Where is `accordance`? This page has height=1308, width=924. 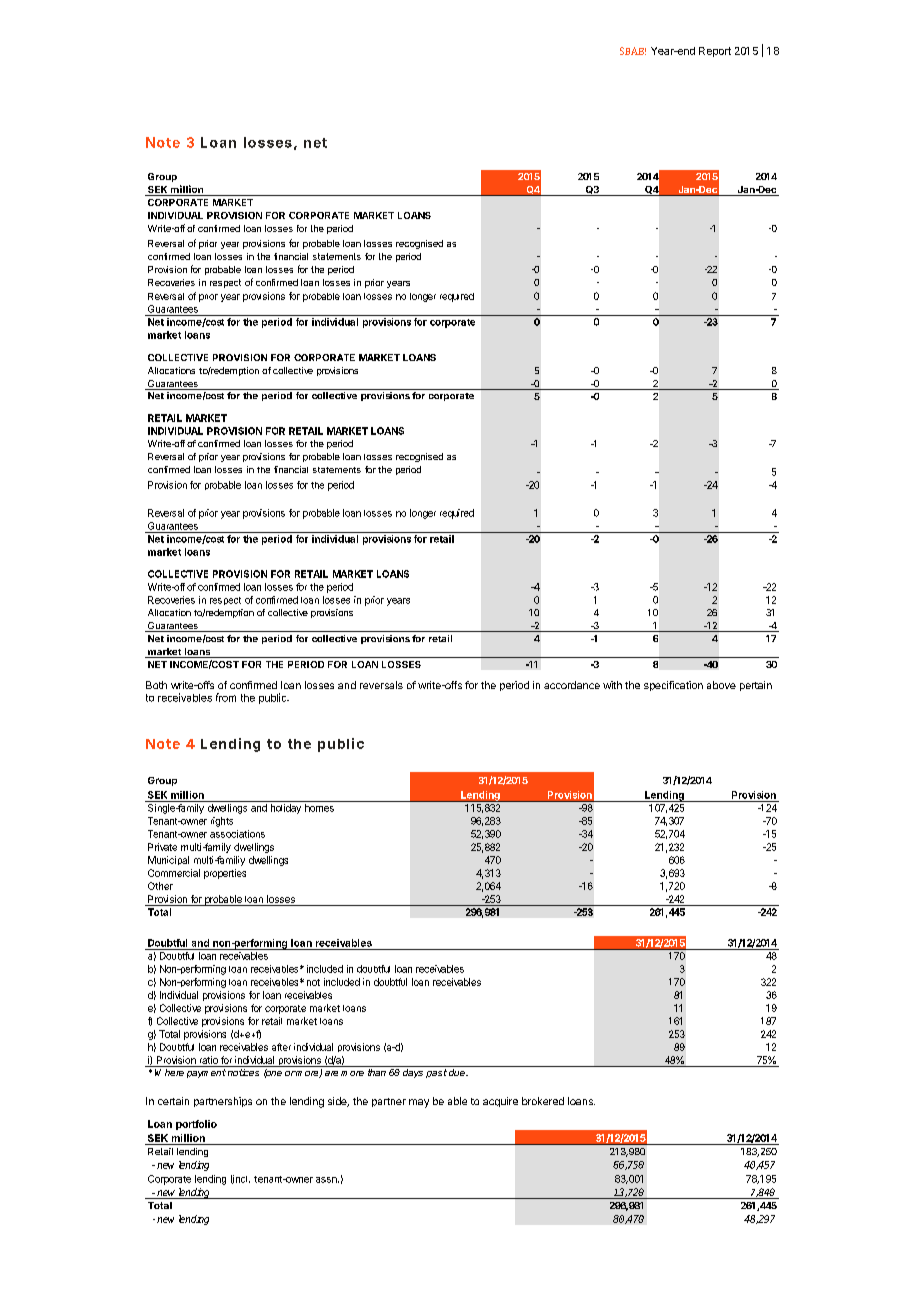
accordance is located at coordinates (572, 685).
